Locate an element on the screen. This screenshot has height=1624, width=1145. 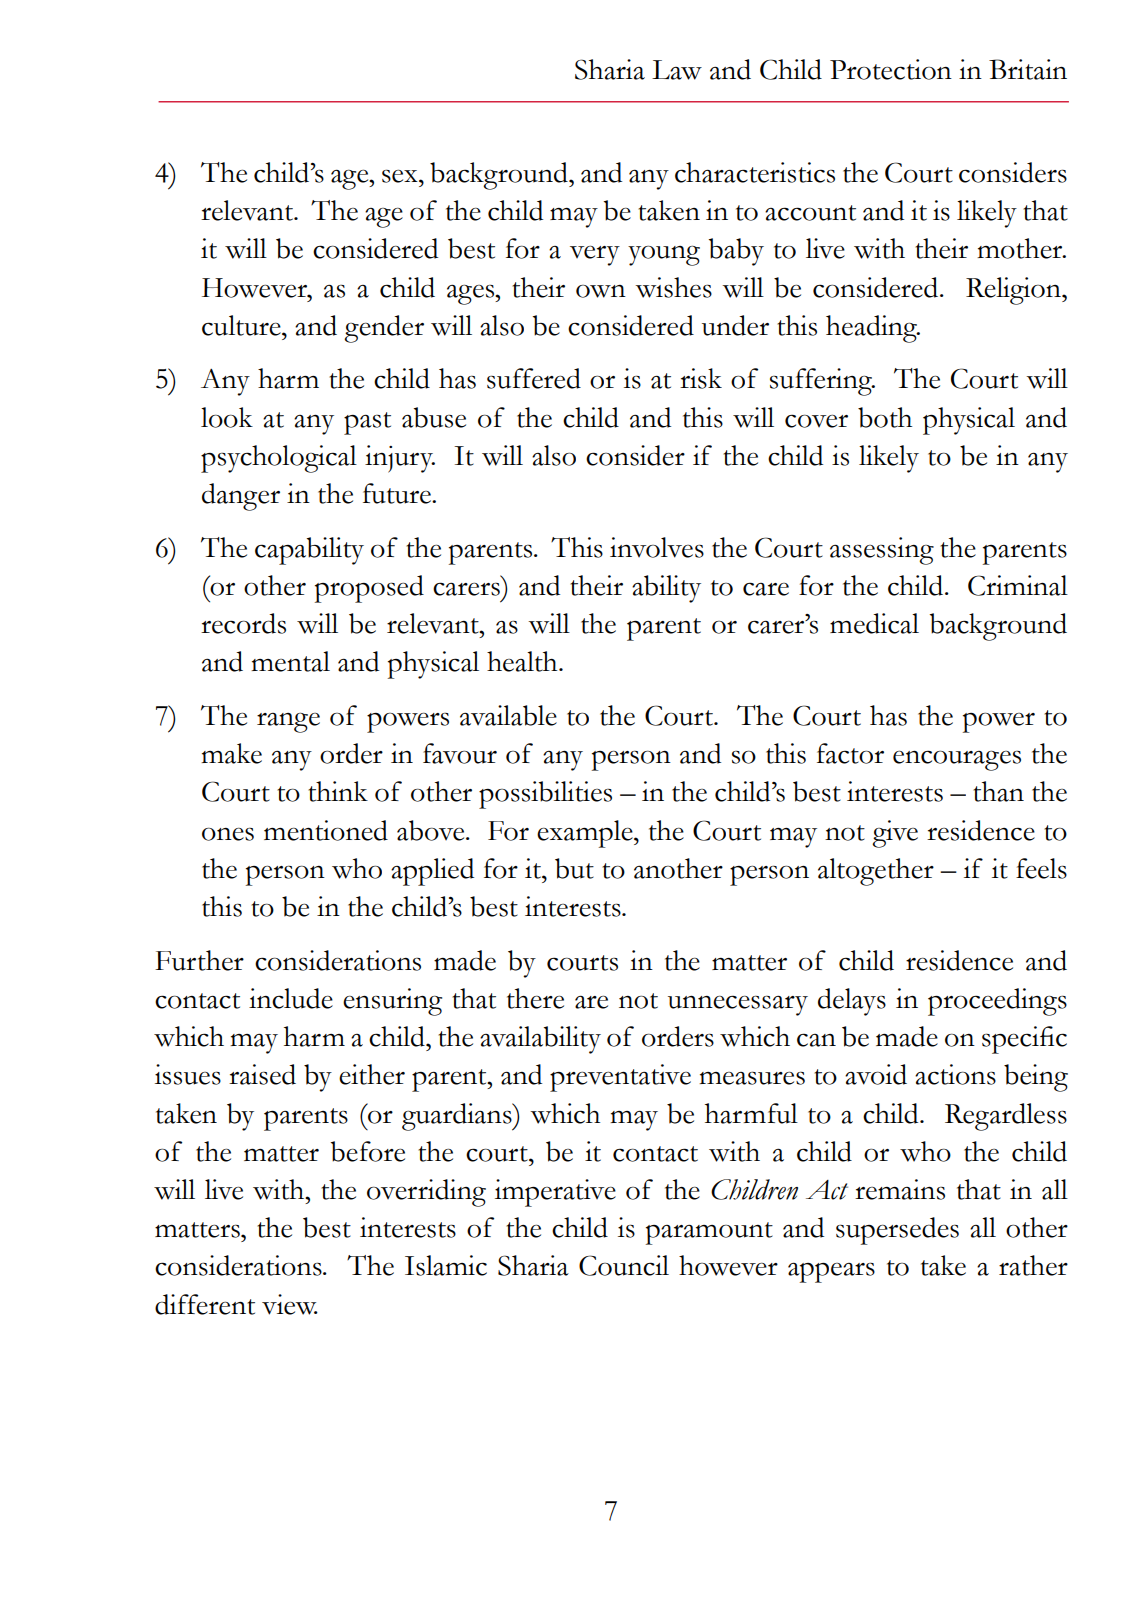
mentioned is located at coordinates (326, 830).
